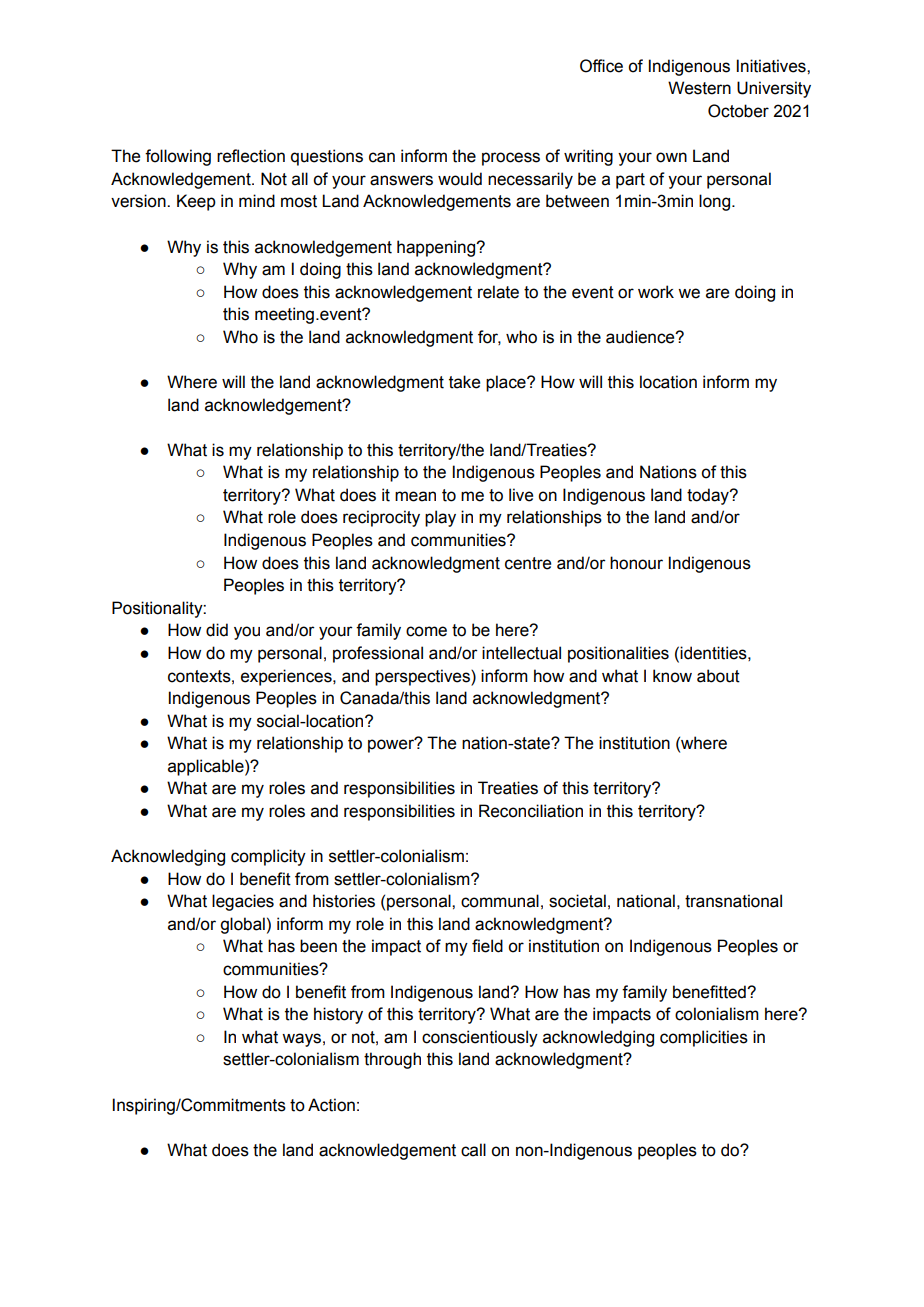  Describe the element at coordinates (511, 159) in the image. I see `process` at that location.
